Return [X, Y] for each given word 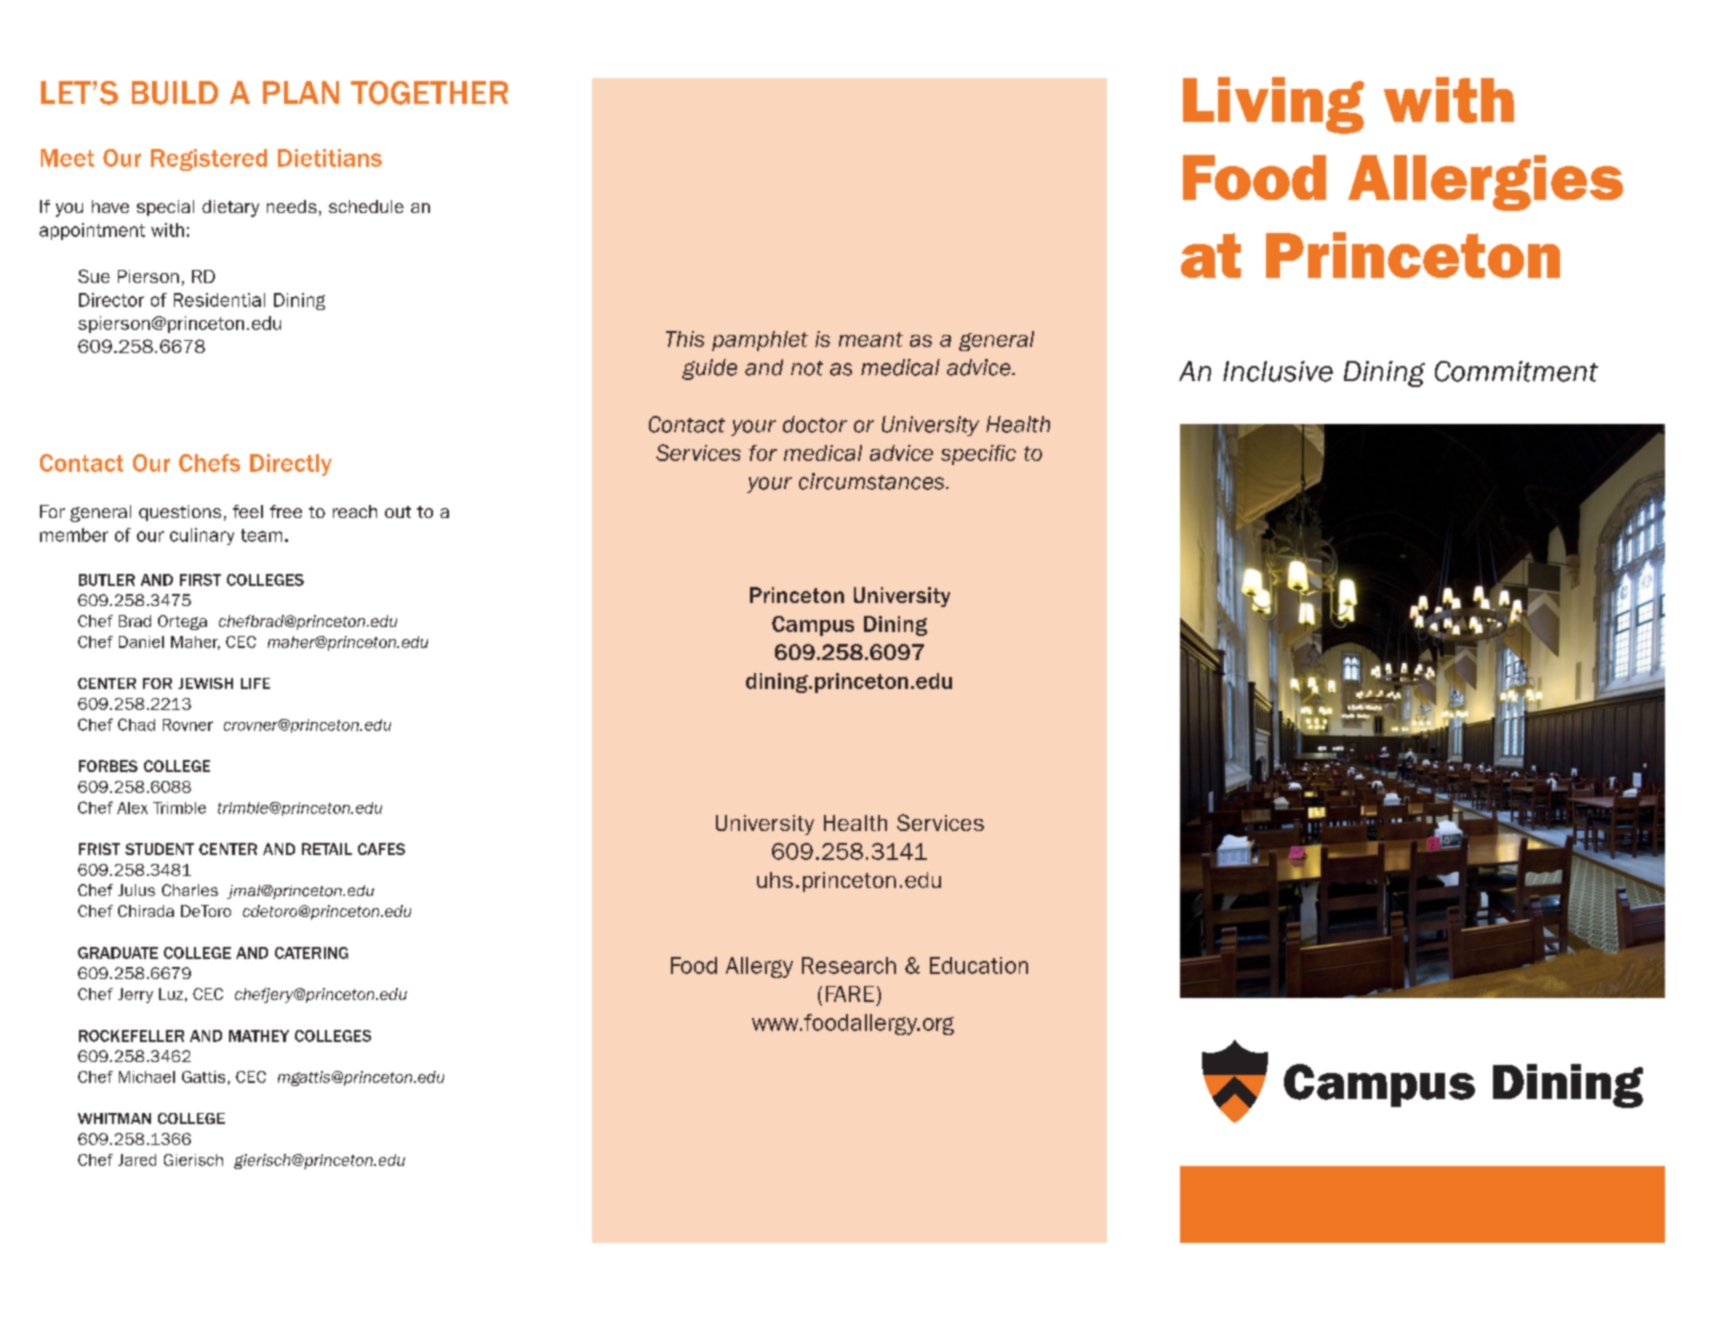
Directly [291, 465]
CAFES [381, 849]
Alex [132, 808]
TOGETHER [429, 93]
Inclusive [1278, 371]
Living [1273, 105]
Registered [209, 160]
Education [979, 965]
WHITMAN [114, 1118]
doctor [815, 424]
